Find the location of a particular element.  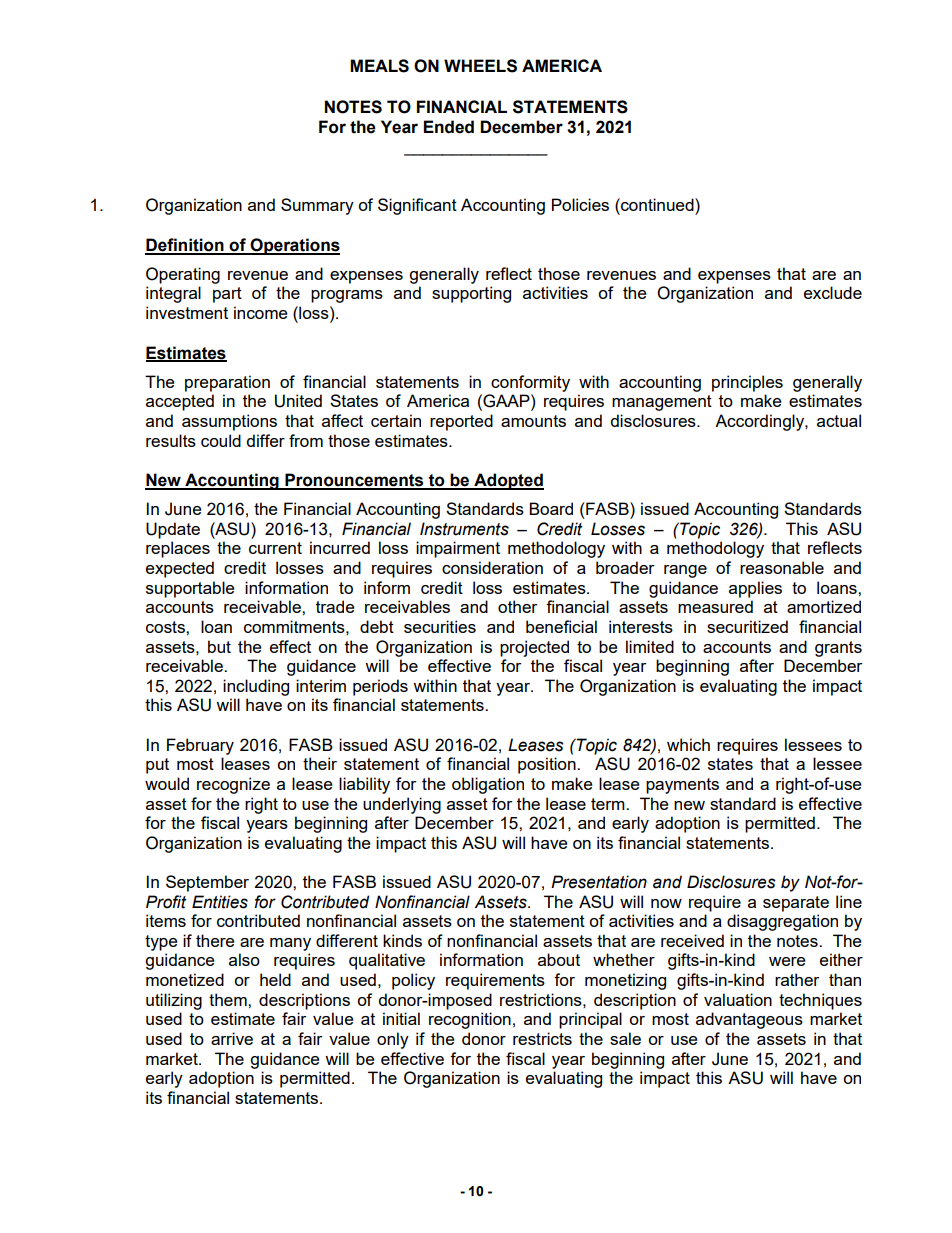

Adopted is located at coordinates (508, 481).
